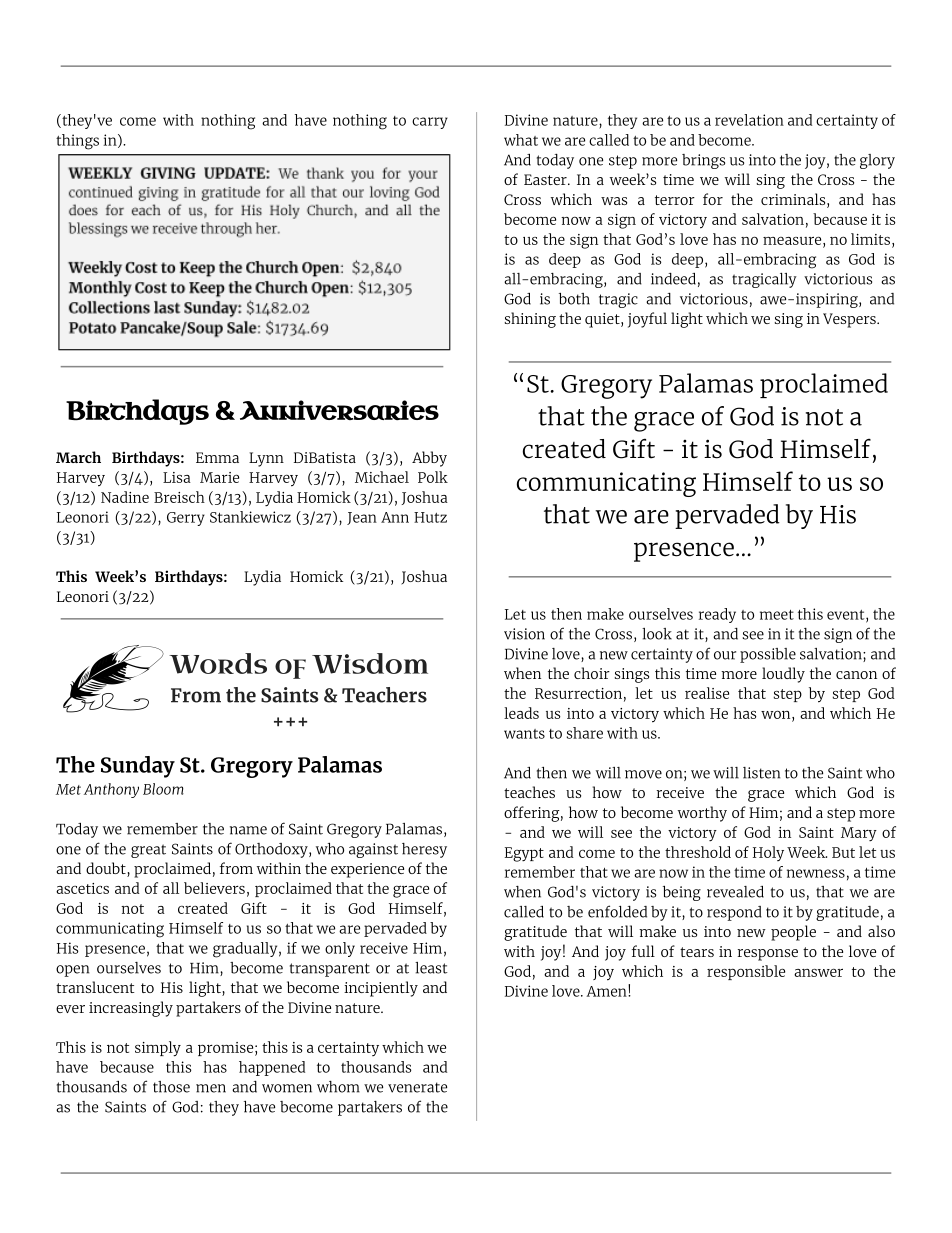 Image resolution: width=952 pixels, height=1233 pixels. Describe the element at coordinates (429, 459) in the screenshot. I see `Abby` at that location.
